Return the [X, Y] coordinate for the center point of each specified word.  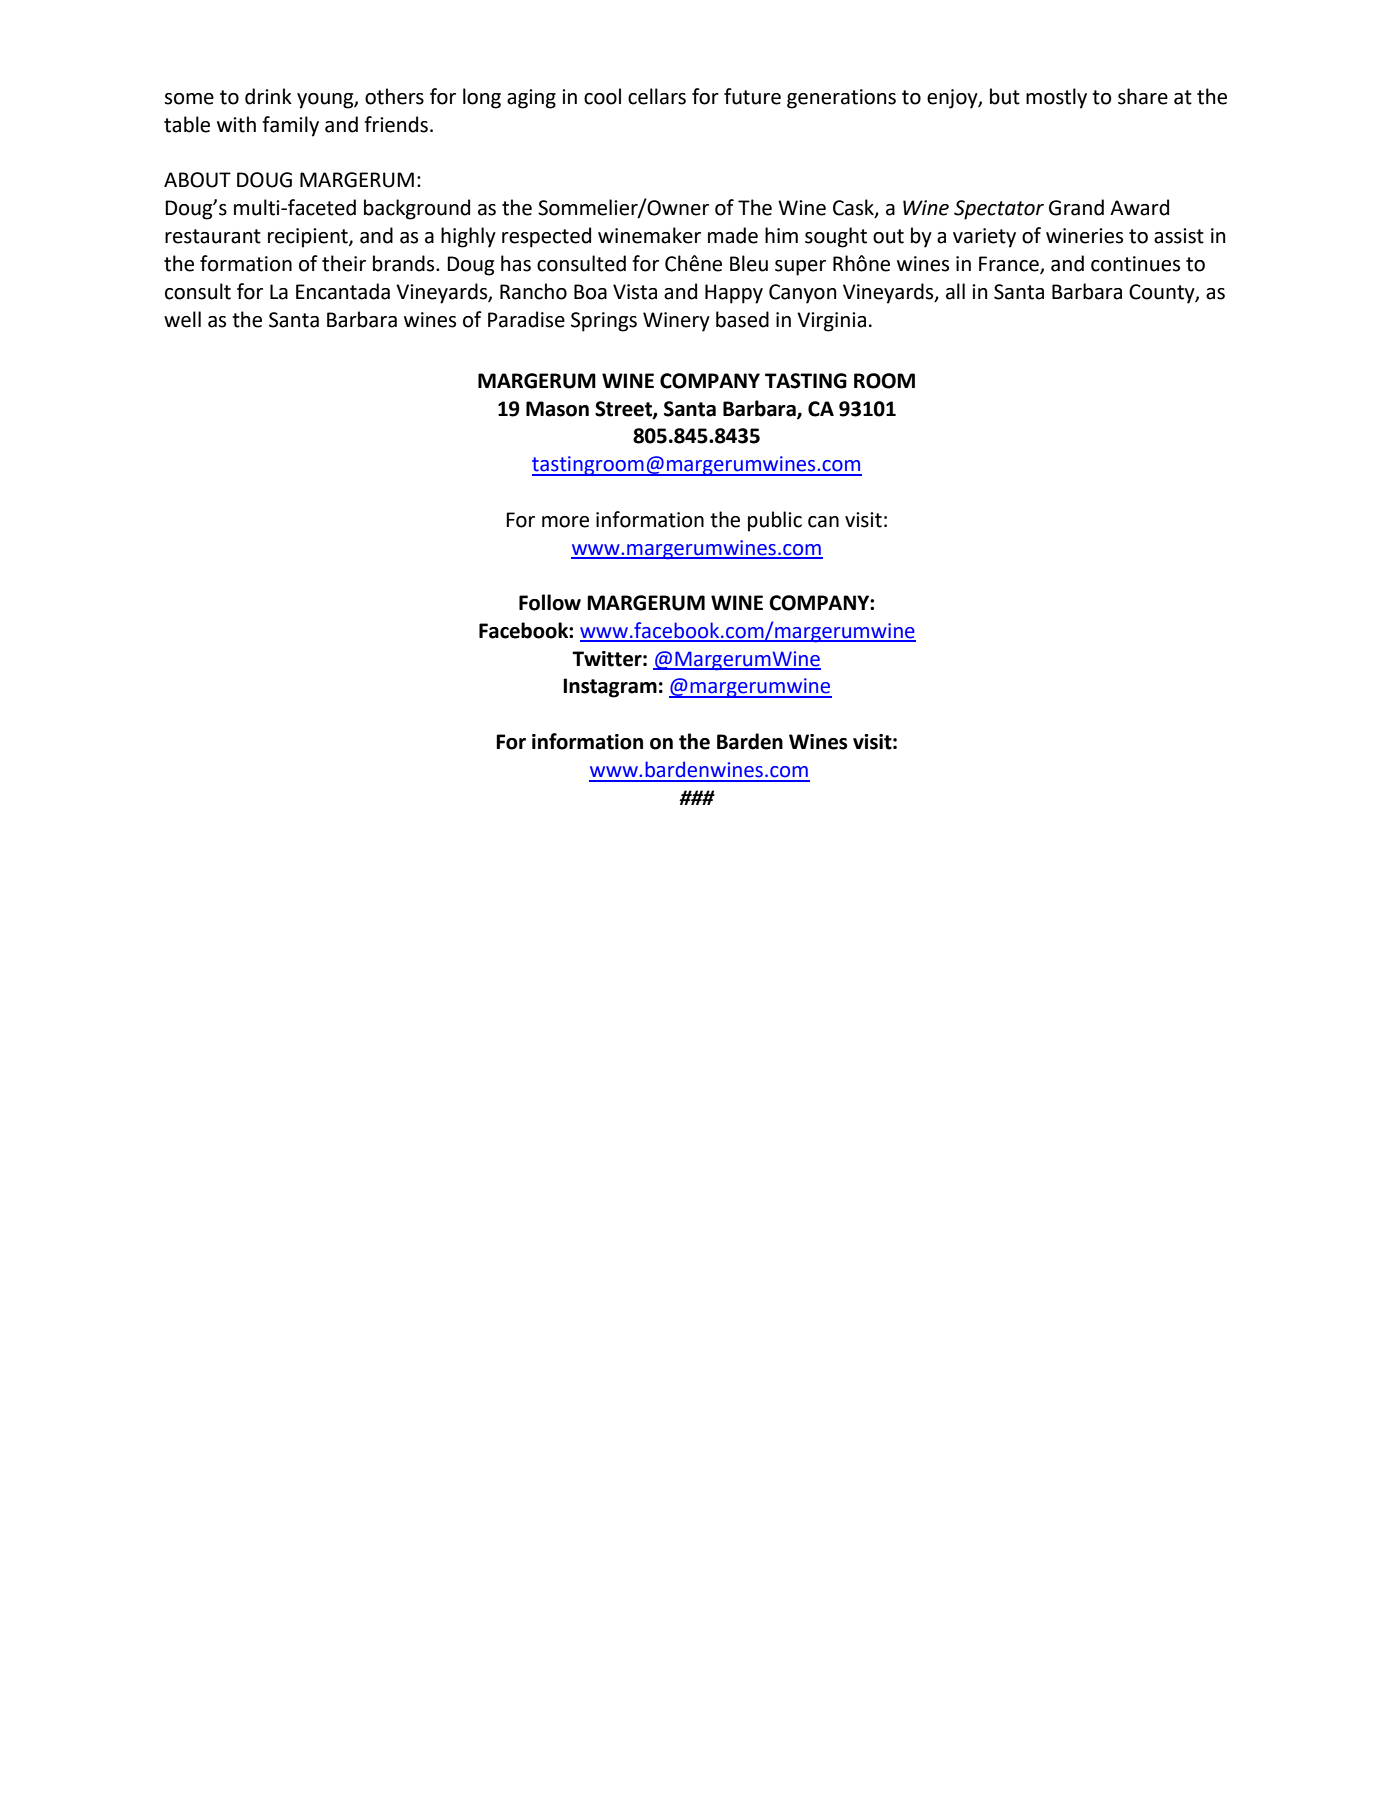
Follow [550, 602]
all [955, 291]
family [290, 126]
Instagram [610, 688]
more [565, 522]
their [344, 263]
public [775, 521]
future [752, 96]
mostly [1056, 98]
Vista [635, 292]
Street [624, 410]
